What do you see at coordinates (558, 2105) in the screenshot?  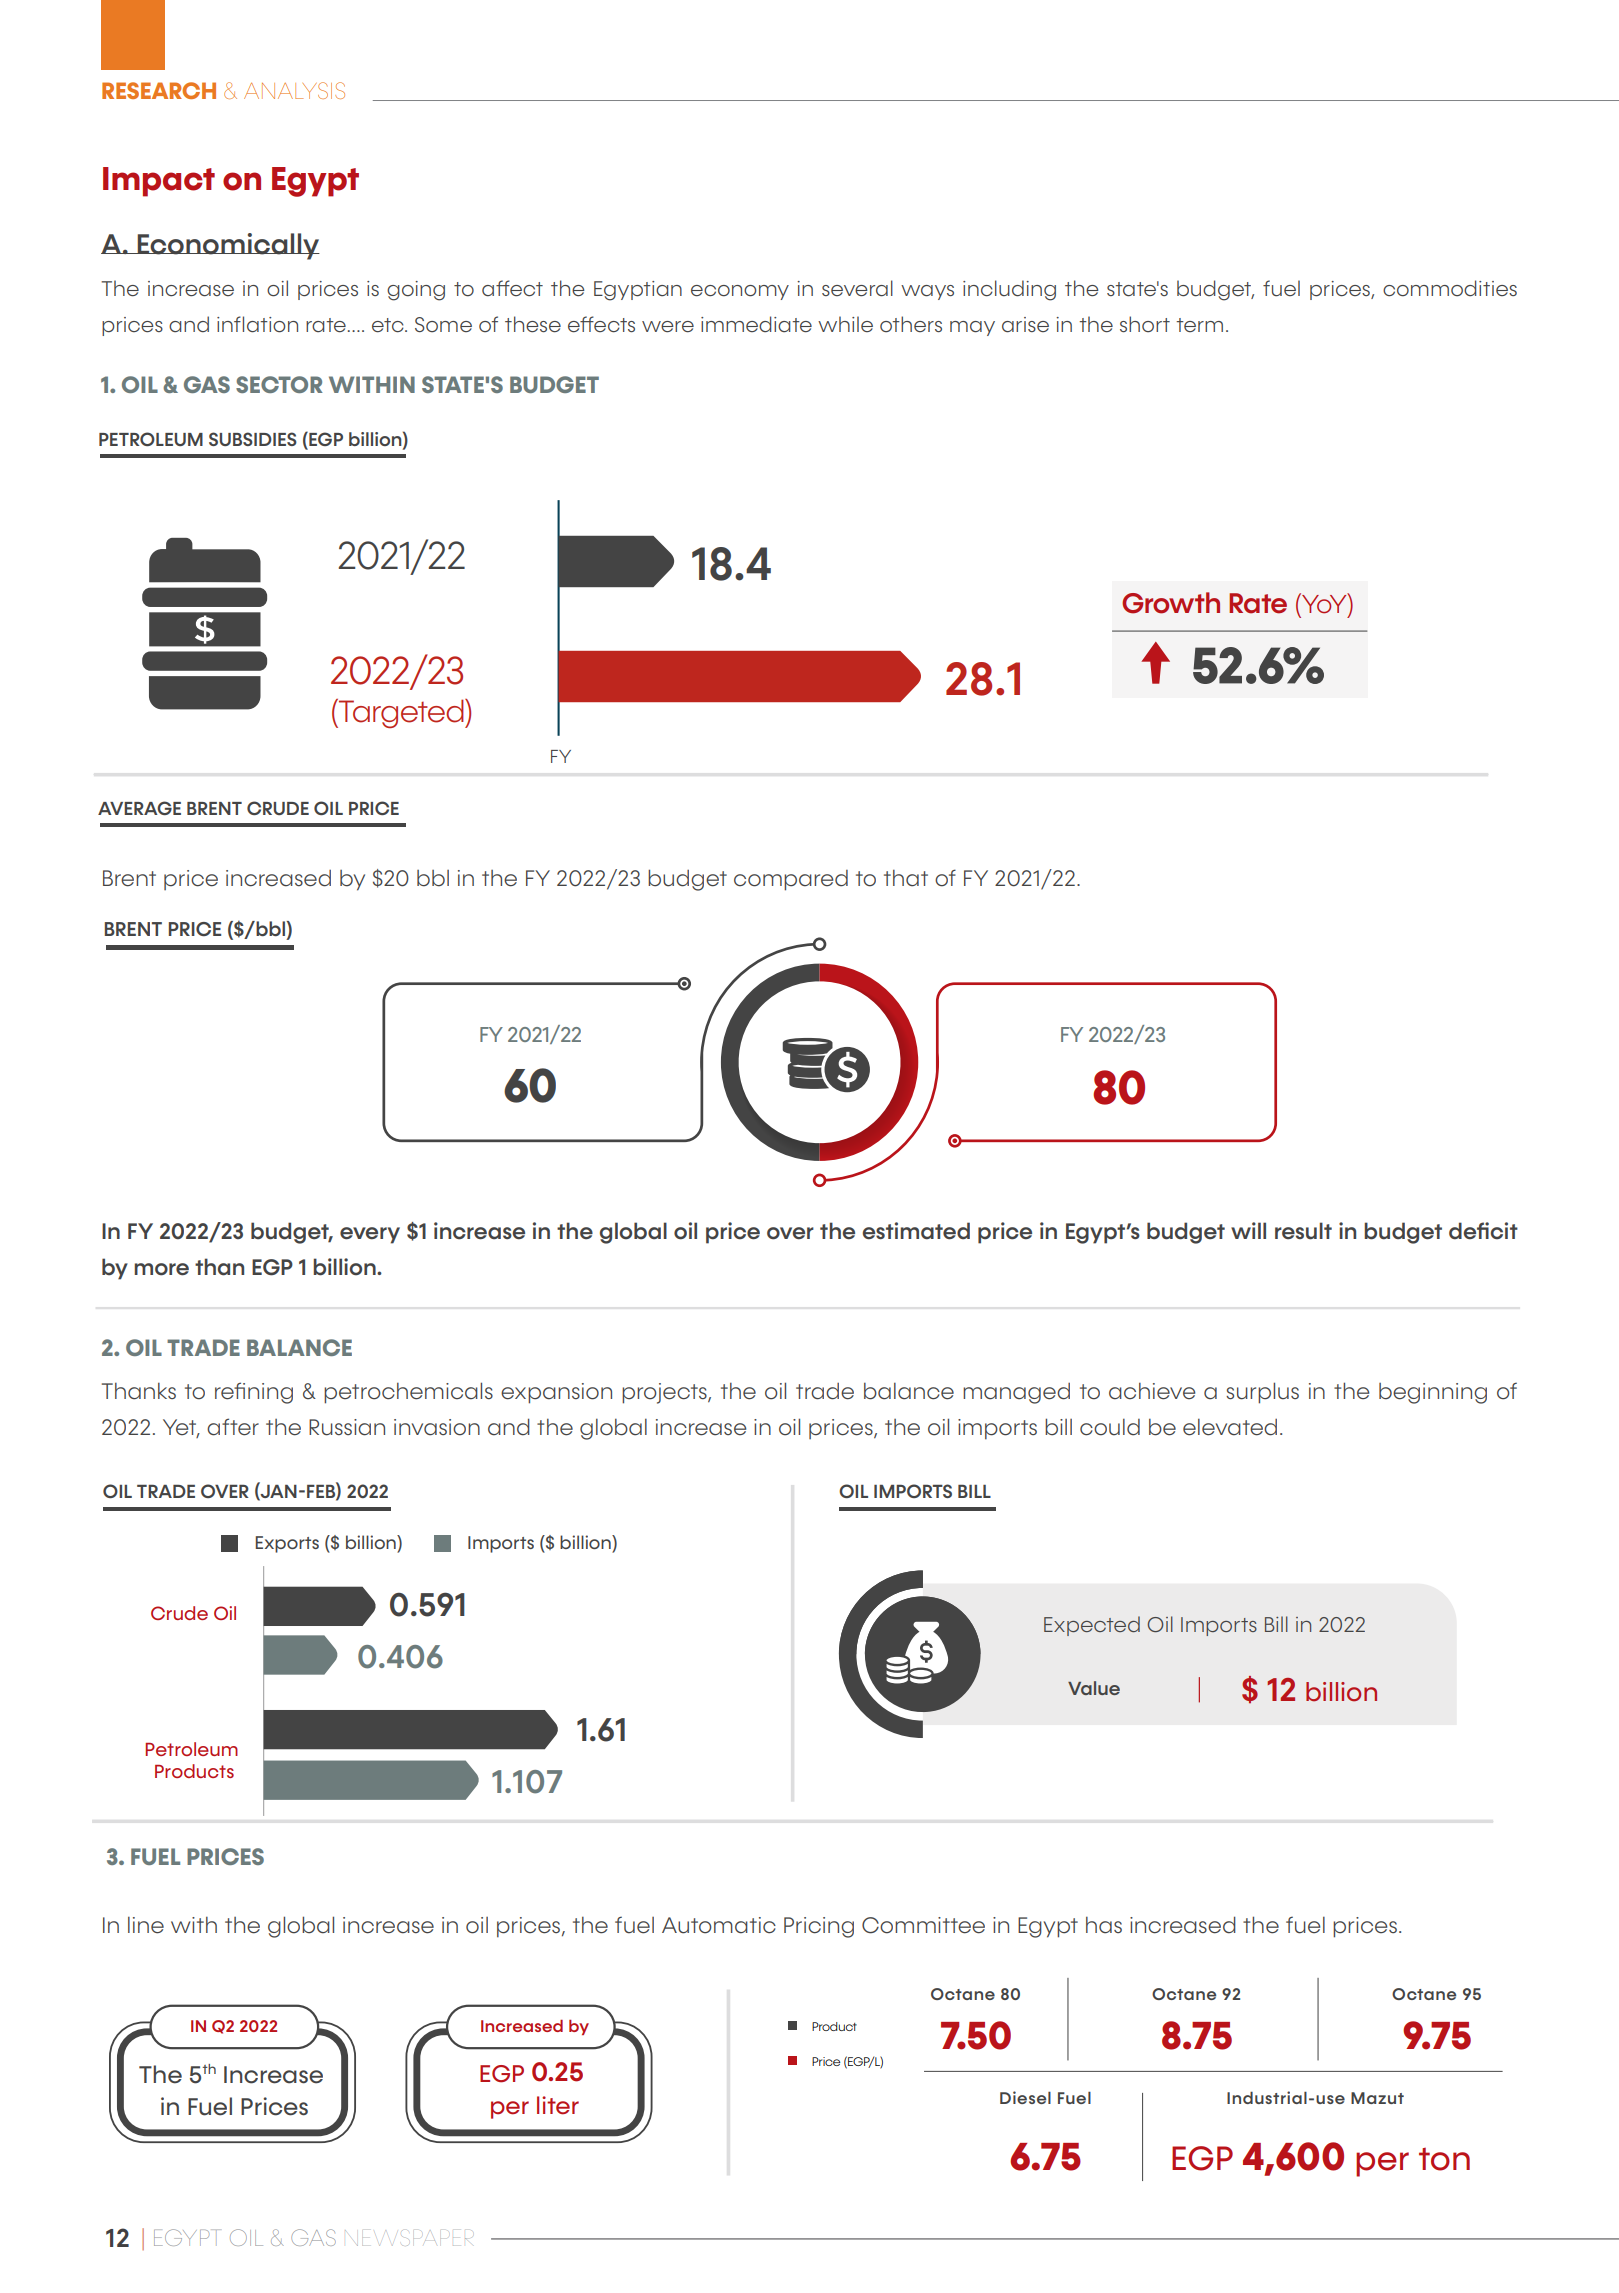 I see `liter` at bounding box center [558, 2105].
